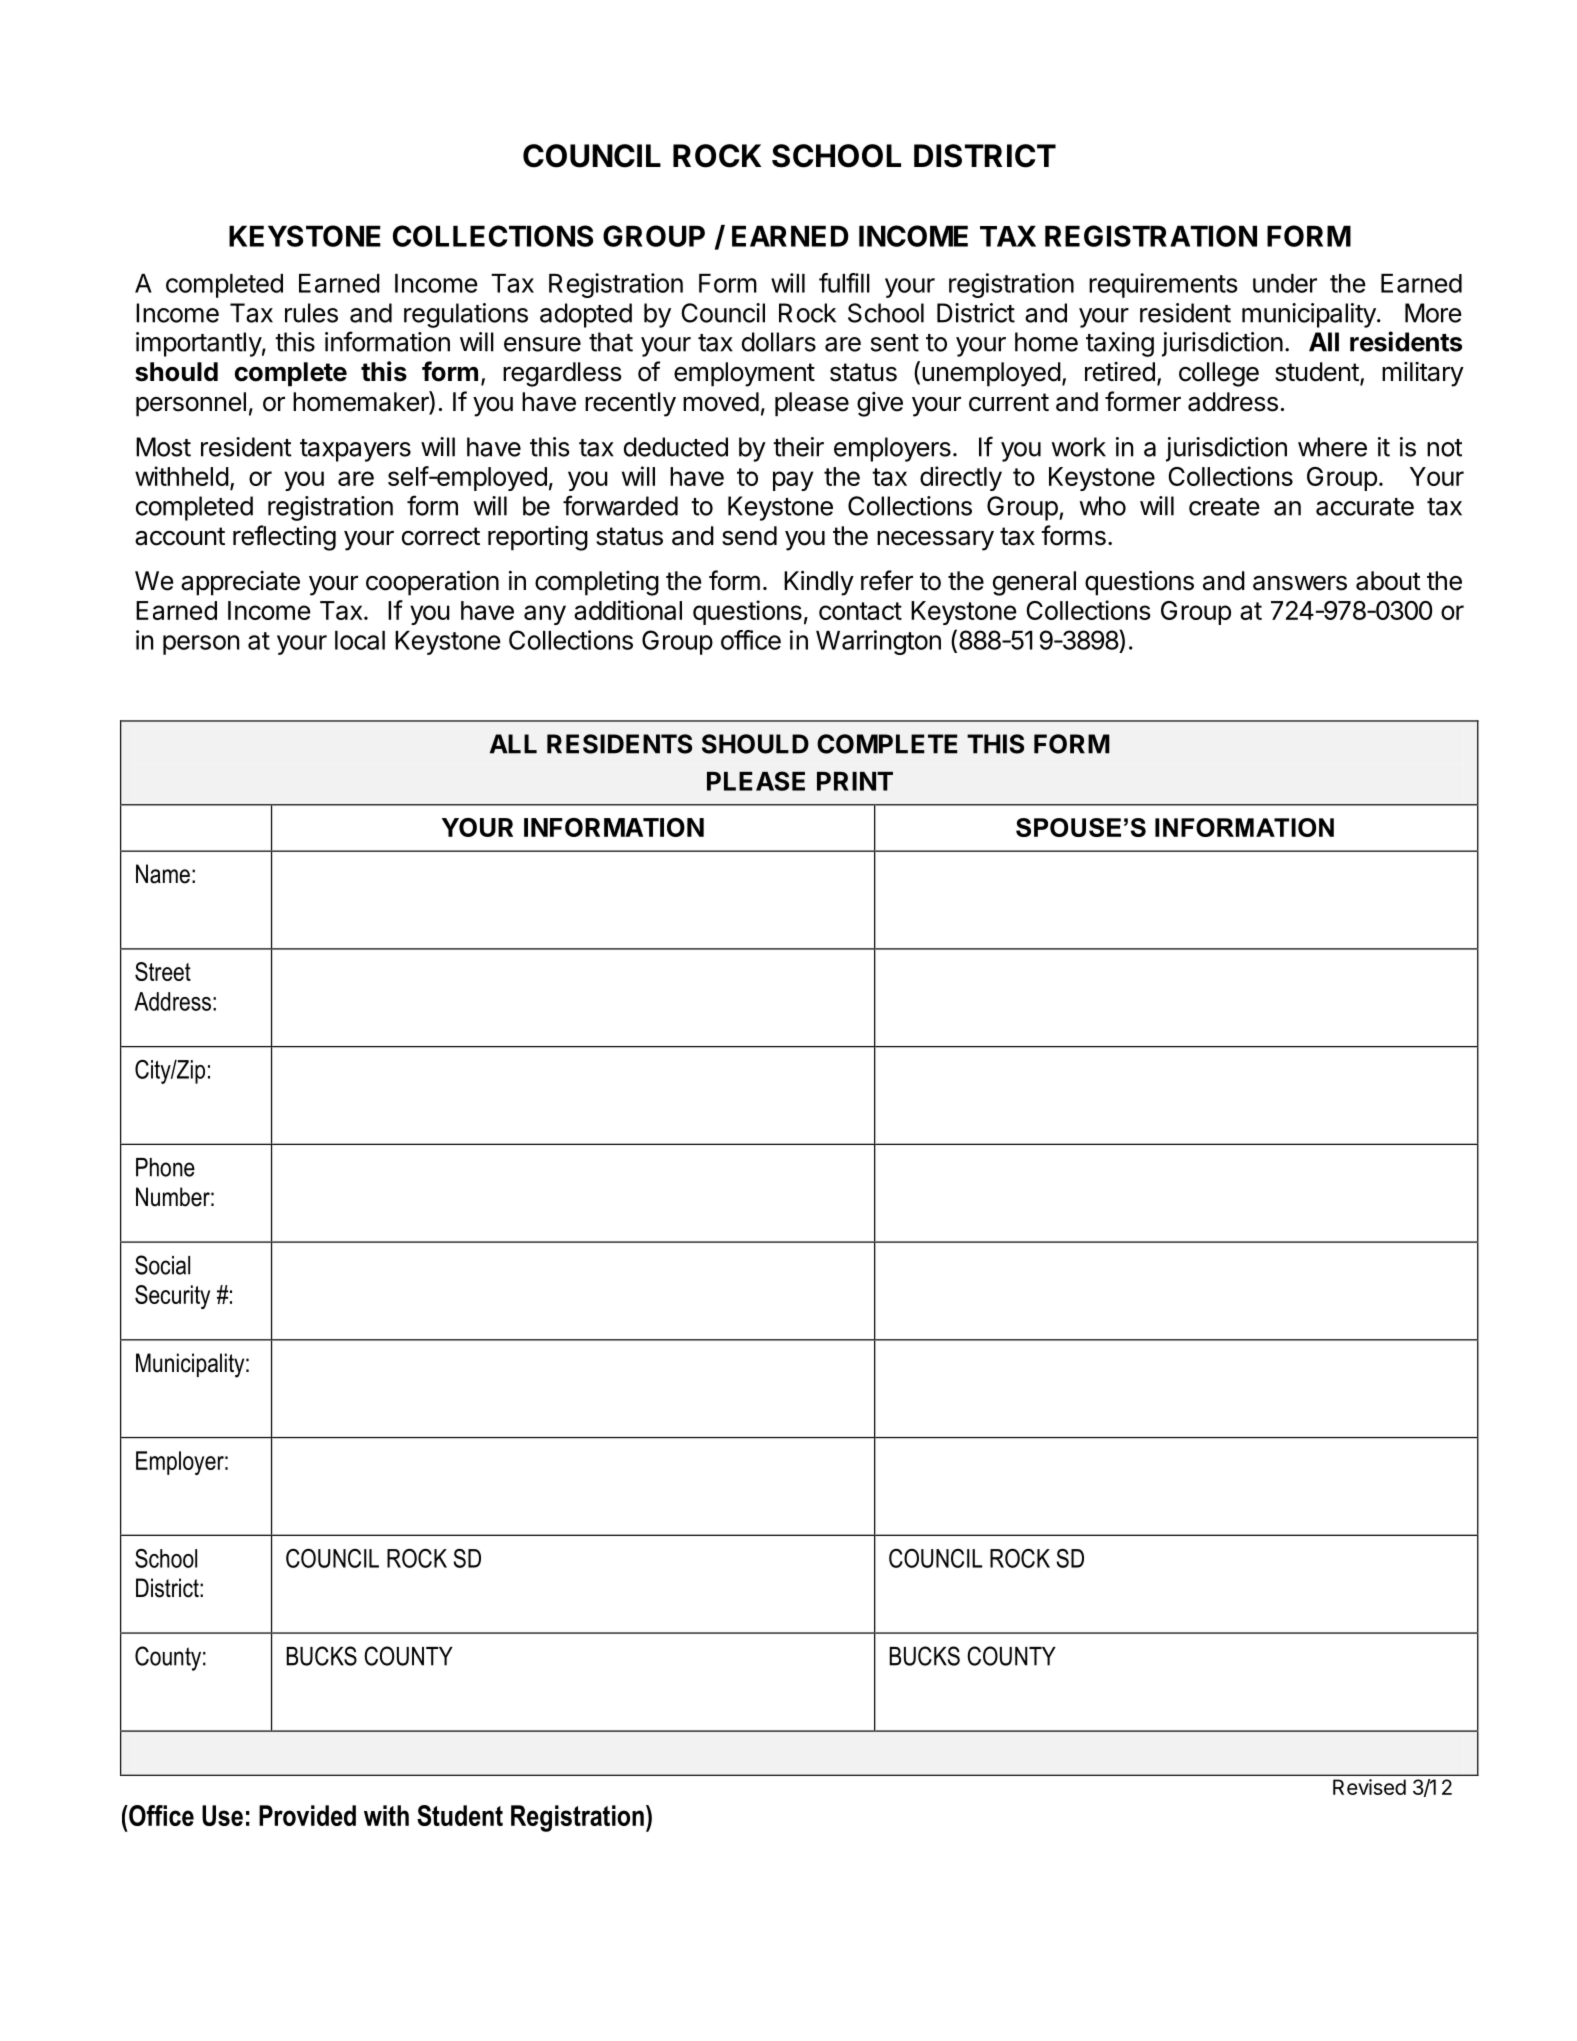 The width and height of the screenshot is (1577, 2041). What do you see at coordinates (163, 971) in the screenshot?
I see `Street` at bounding box center [163, 971].
